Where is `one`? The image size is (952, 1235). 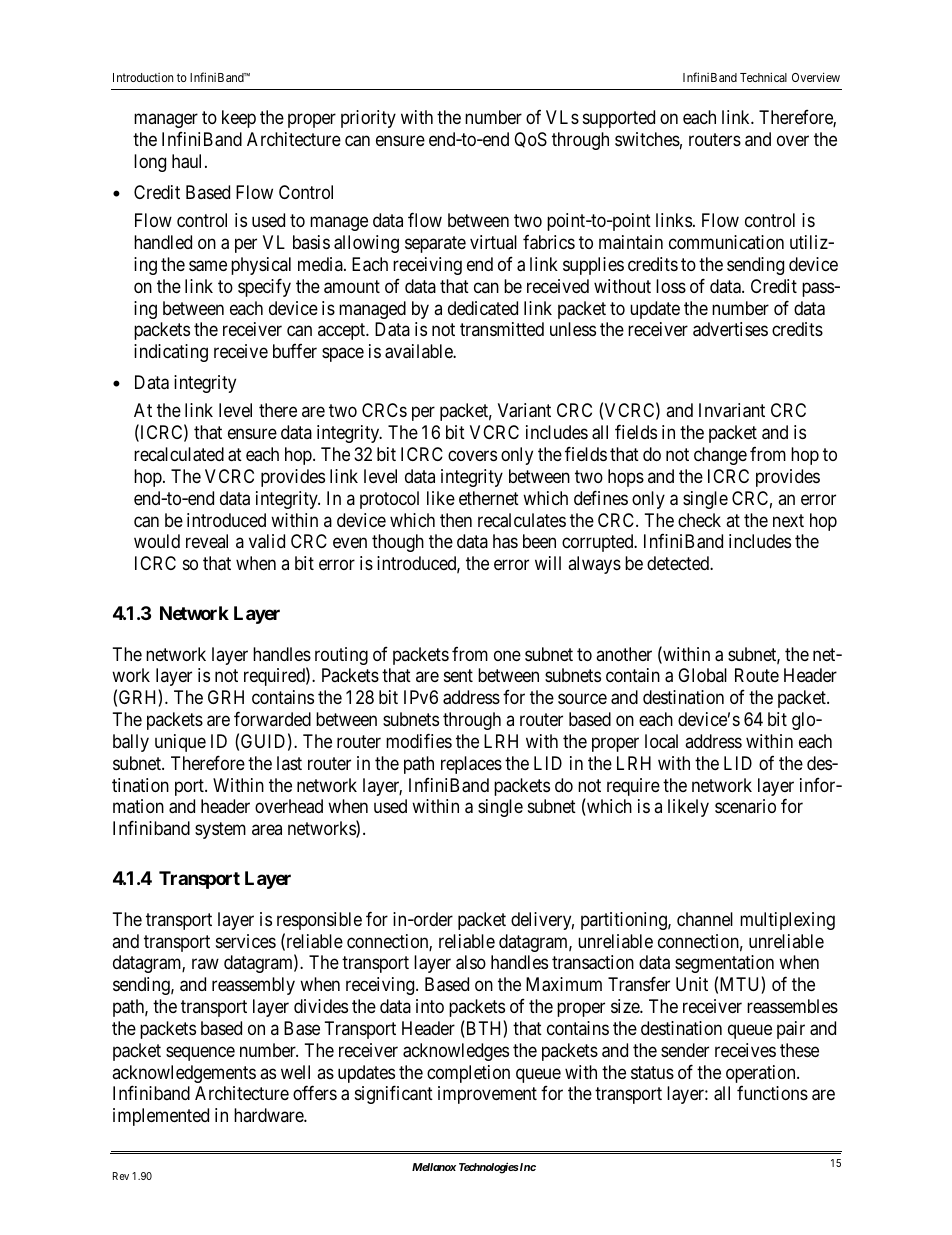 one is located at coordinates (507, 655).
